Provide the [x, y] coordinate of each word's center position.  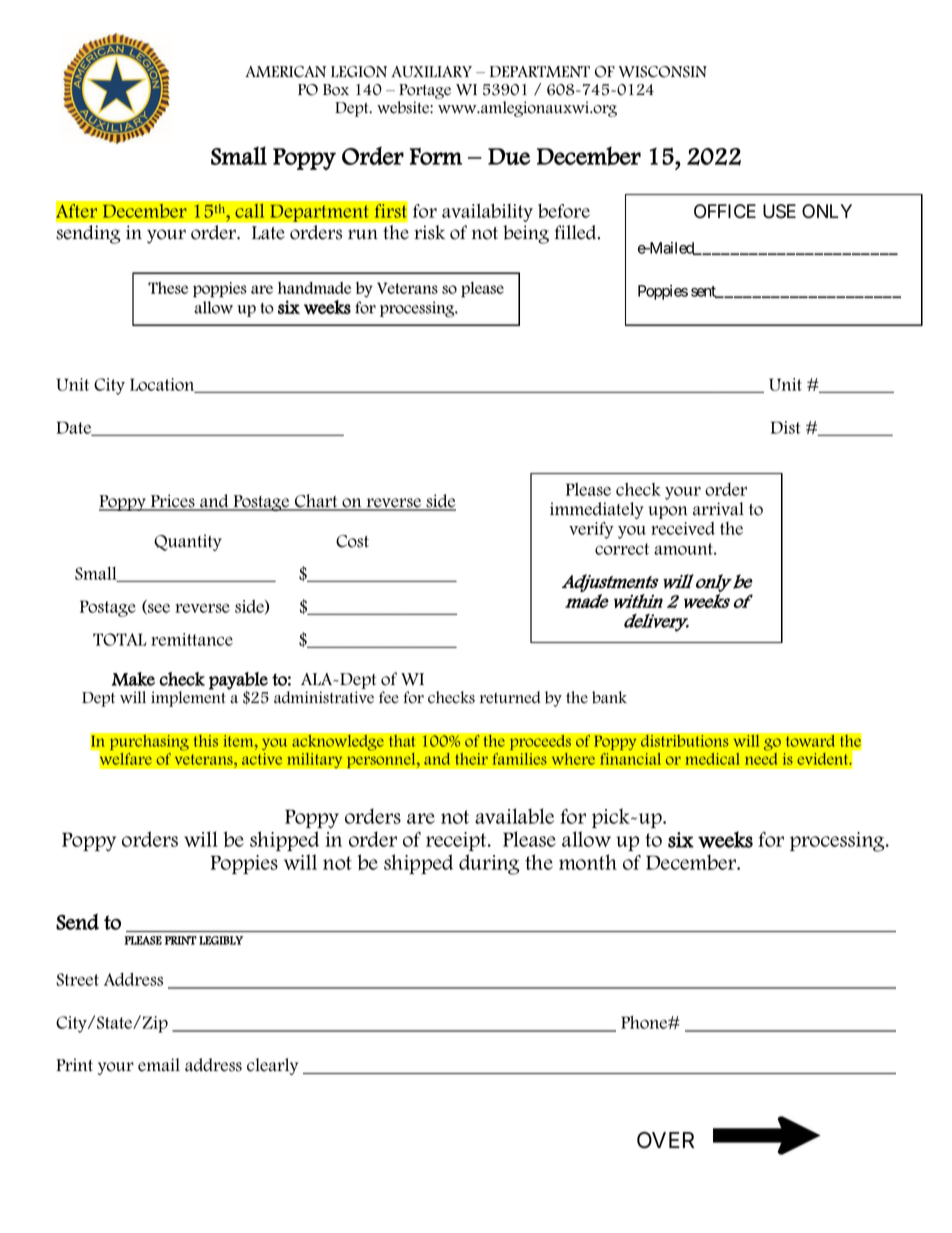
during [489, 864]
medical [712, 759]
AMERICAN [285, 72]
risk [429, 232]
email [159, 1065]
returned [510, 697]
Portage [425, 91]
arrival [718, 509]
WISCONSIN [663, 72]
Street [77, 979]
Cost [352, 541]
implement [188, 698]
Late [268, 233]
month [588, 862]
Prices [173, 502]
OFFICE [725, 211]
